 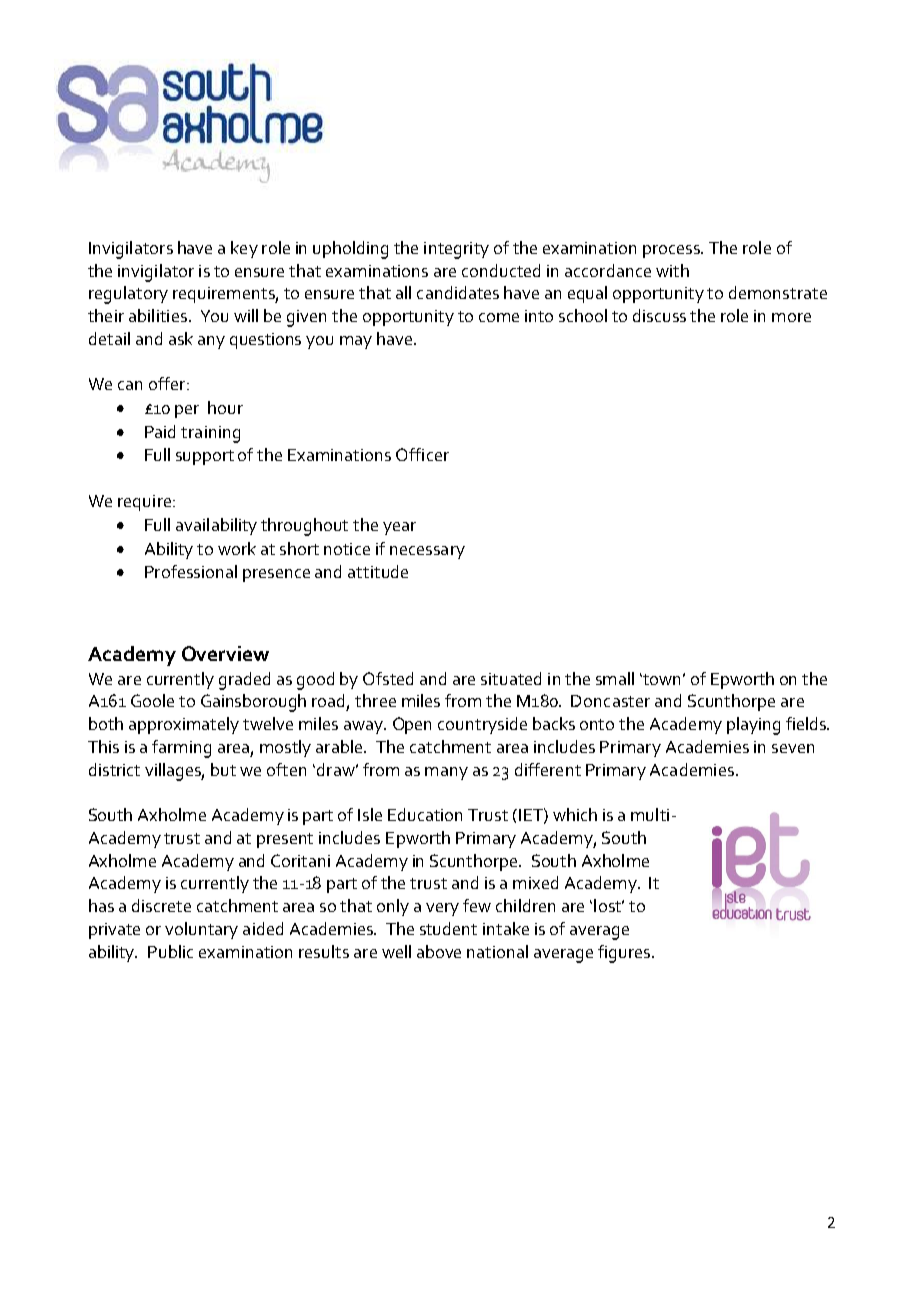 What do you see at coordinates (456, 250) in the image?
I see `integrity` at bounding box center [456, 250].
